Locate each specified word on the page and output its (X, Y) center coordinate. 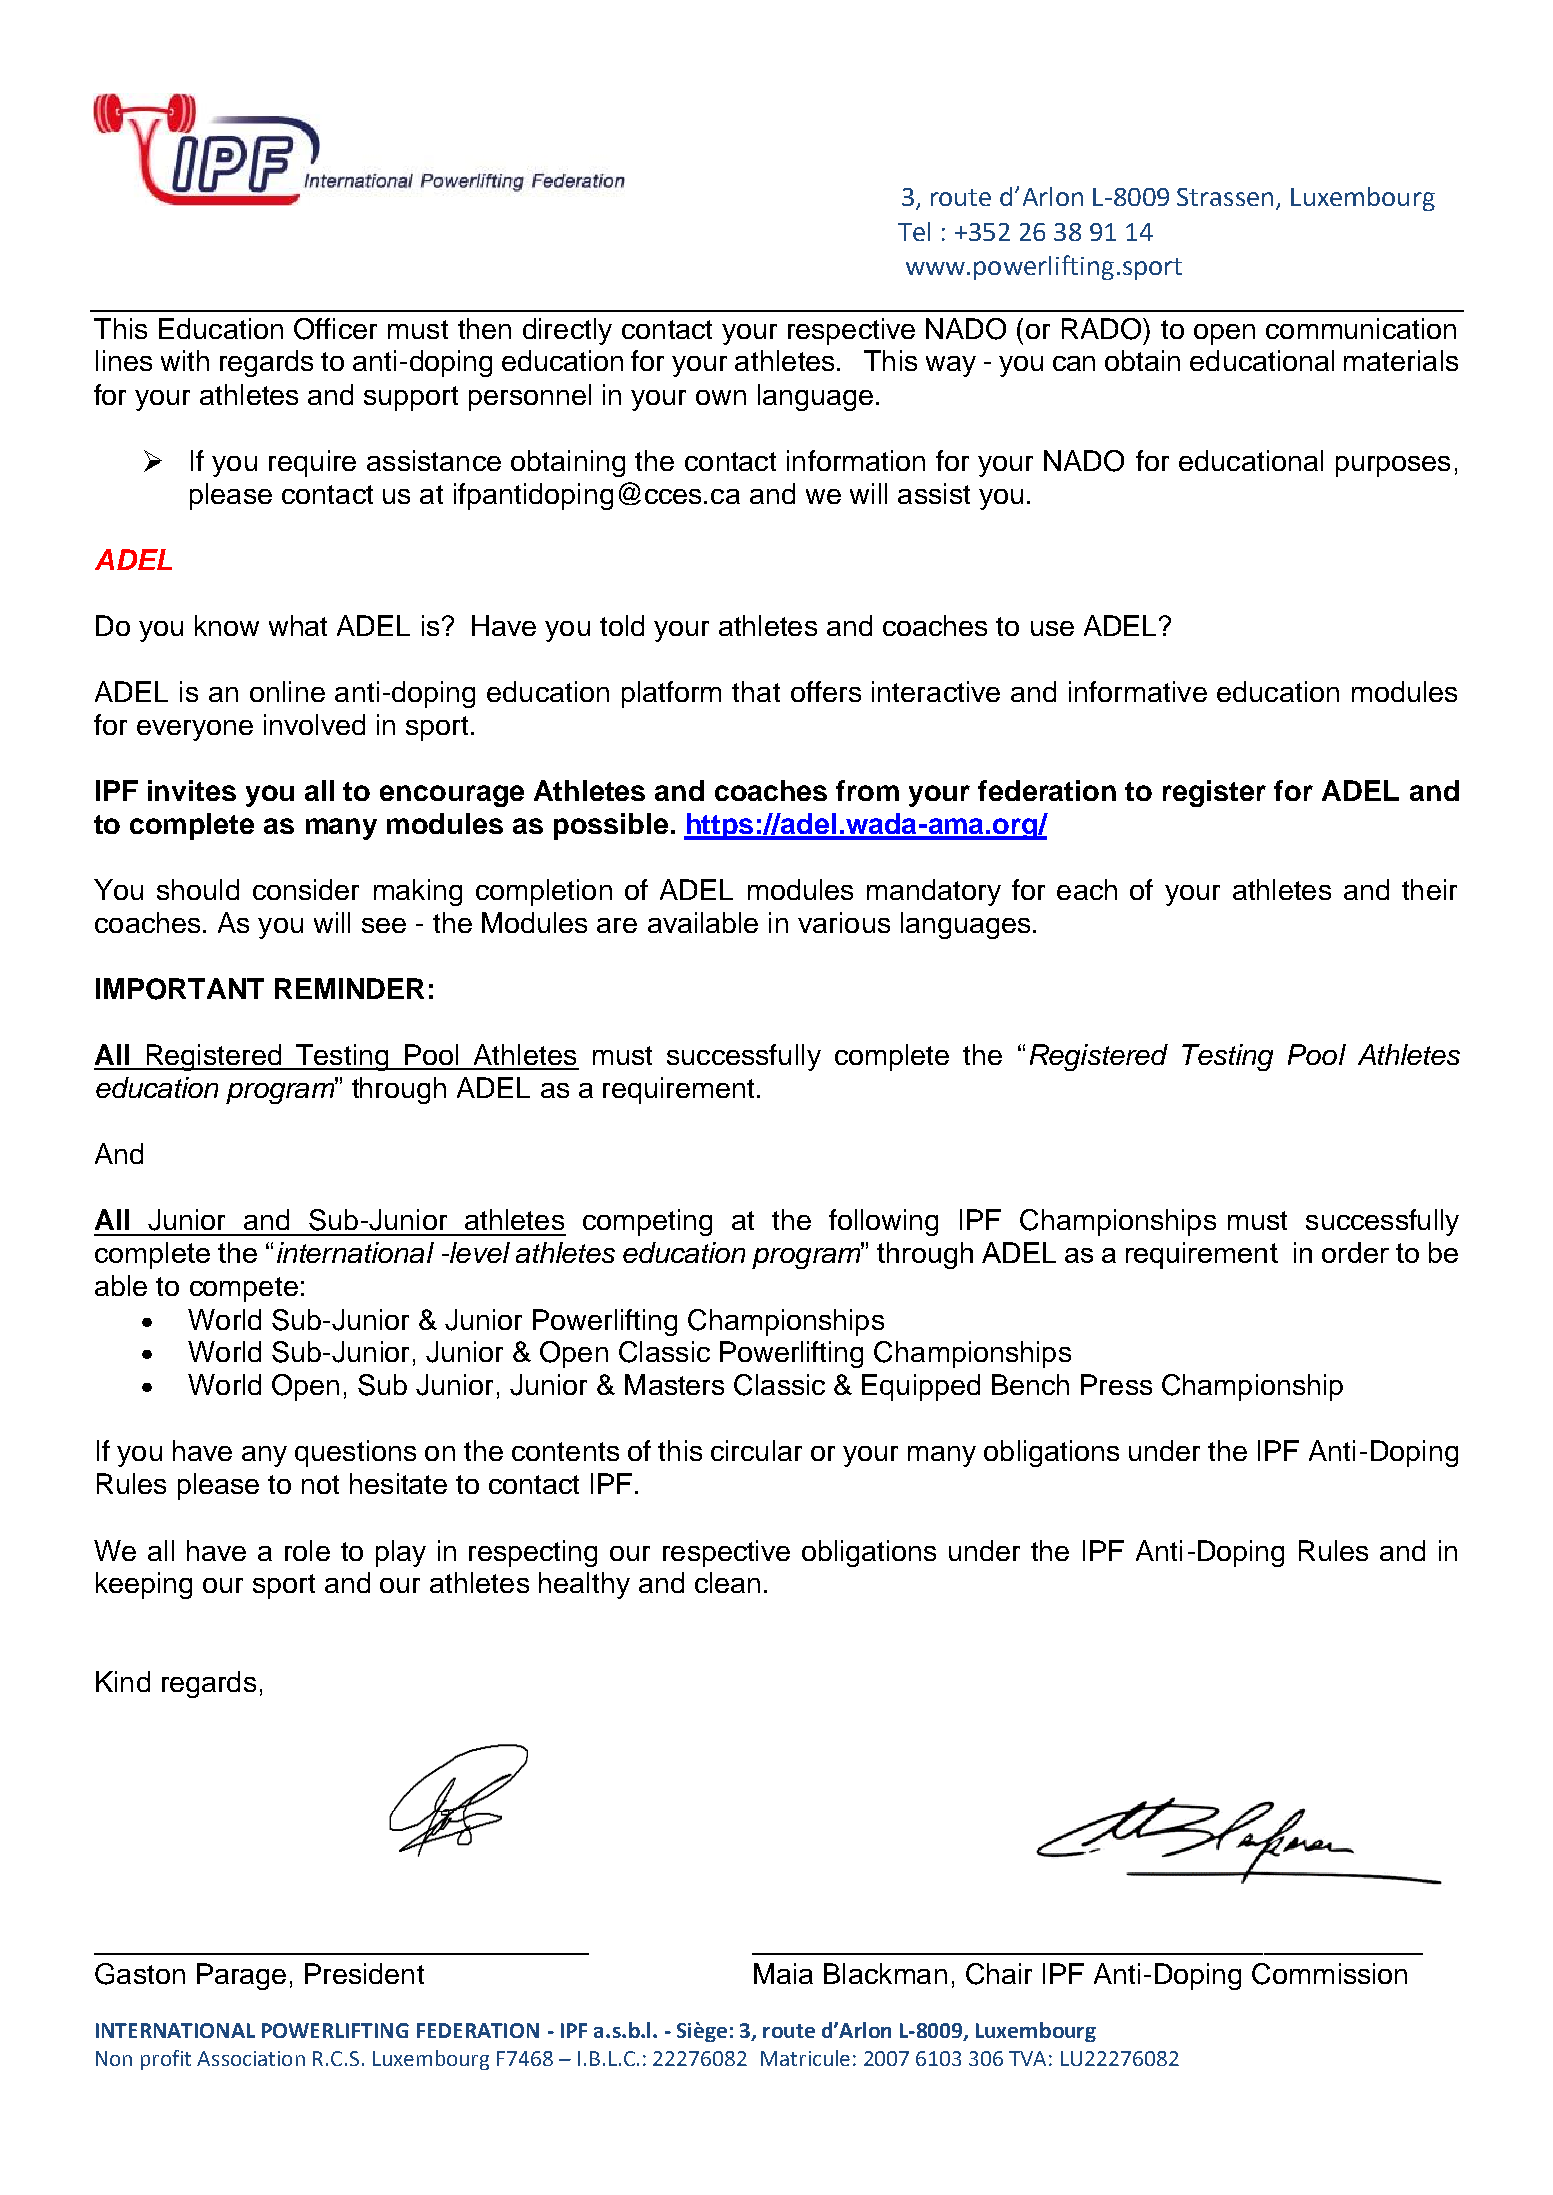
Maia (783, 1973)
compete (244, 1289)
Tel (914, 231)
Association (251, 2058)
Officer (335, 329)
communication (1361, 328)
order (1355, 1252)
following (883, 1222)
